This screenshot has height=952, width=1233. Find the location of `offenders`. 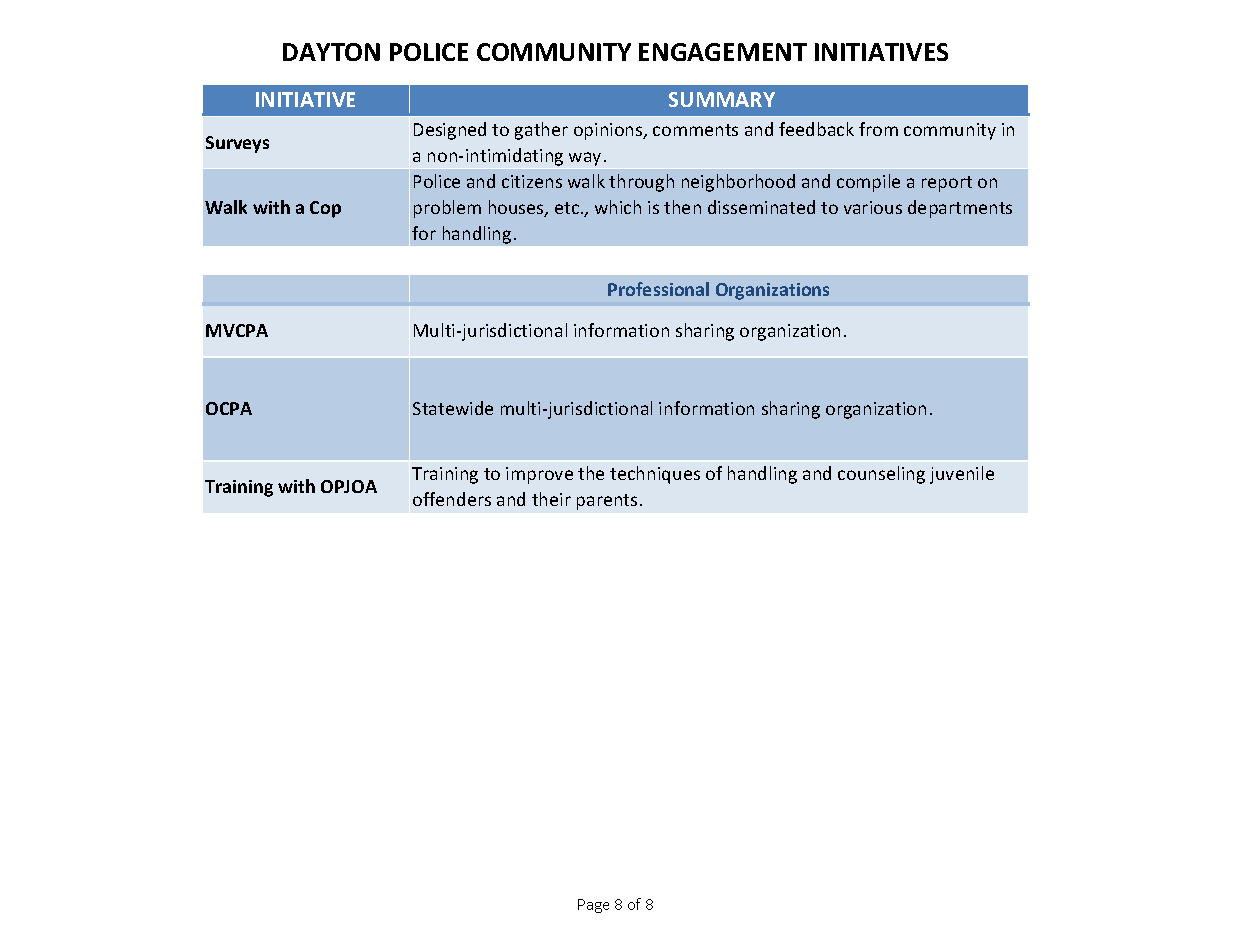

offenders is located at coordinates (452, 499).
